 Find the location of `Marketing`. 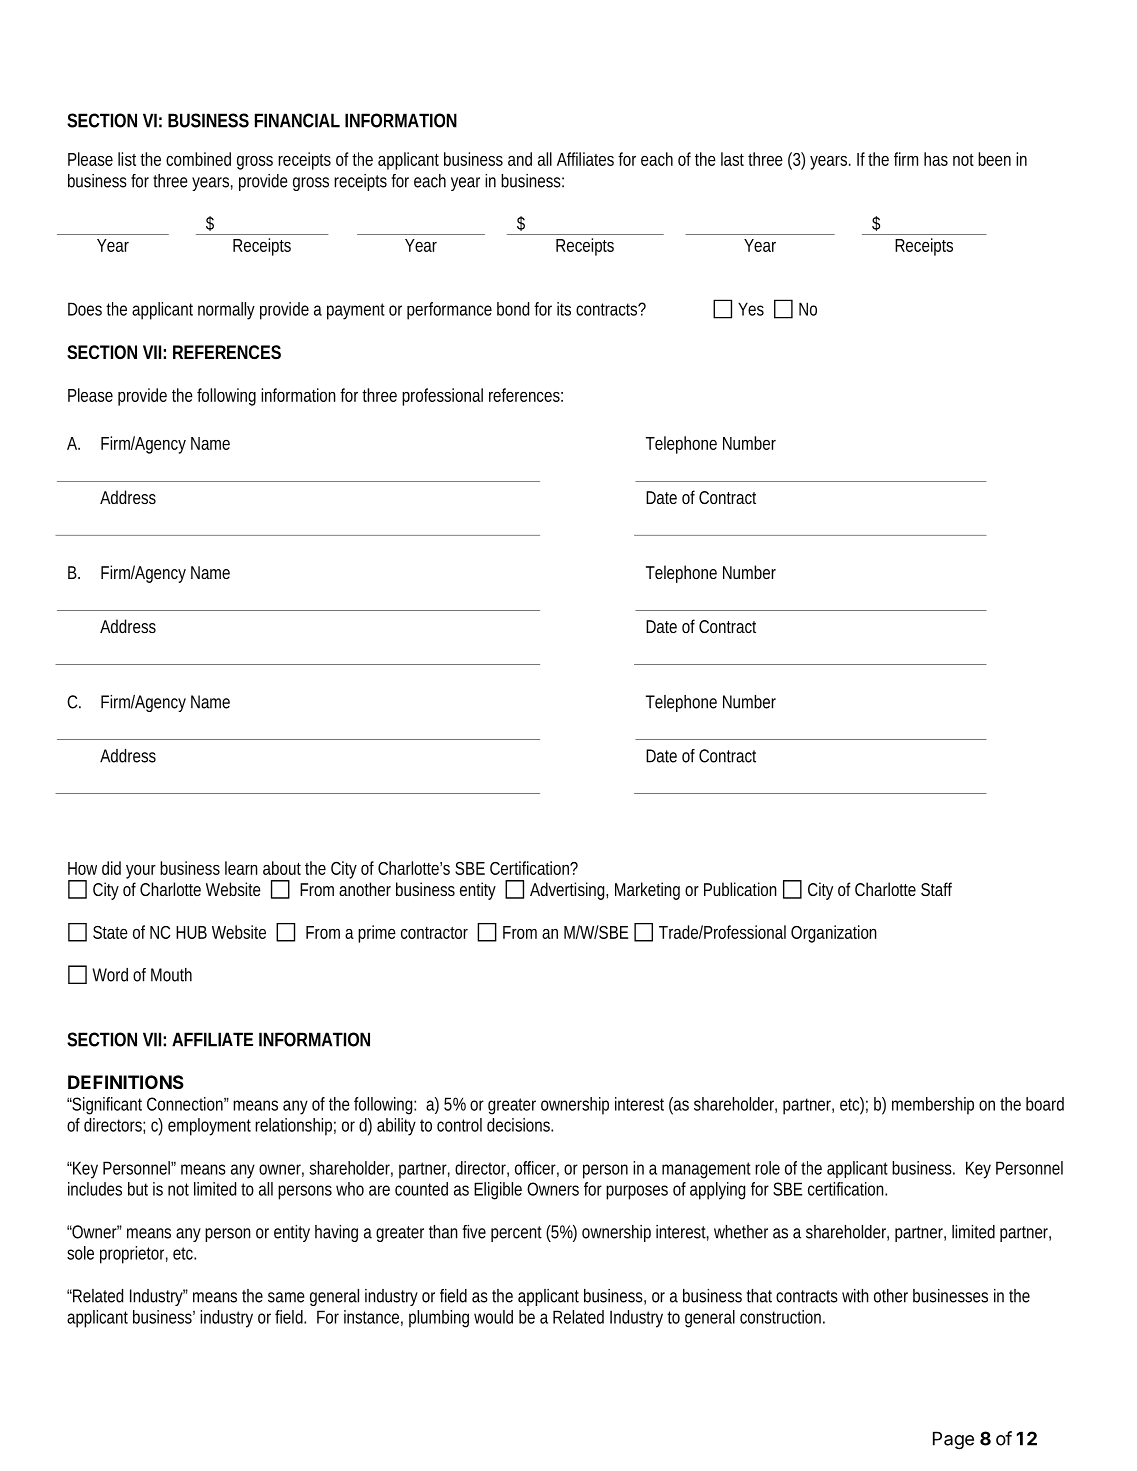

Marketing is located at coordinates (647, 891).
